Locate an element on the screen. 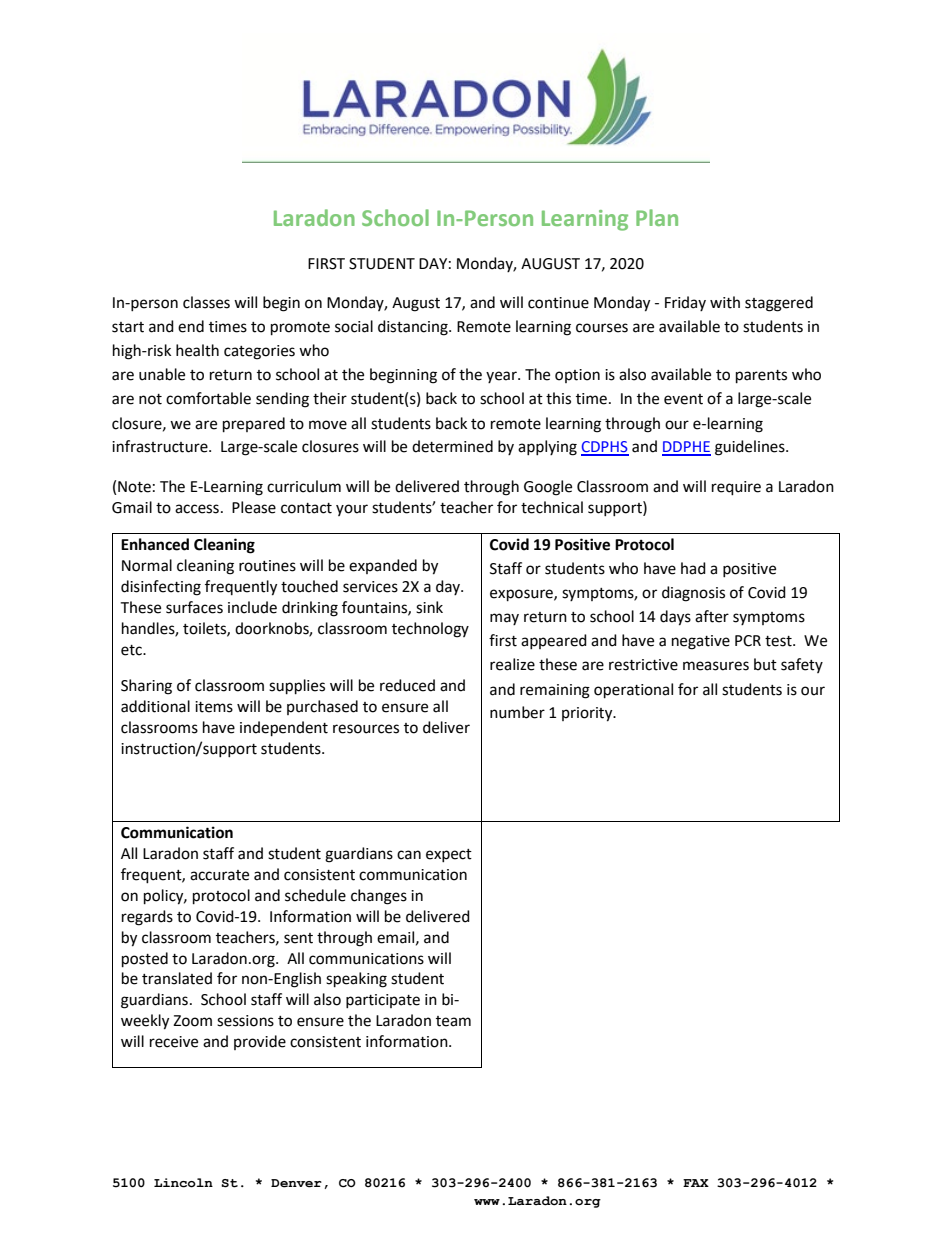 The width and height of the screenshot is (952, 1233). expect is located at coordinates (449, 855).
